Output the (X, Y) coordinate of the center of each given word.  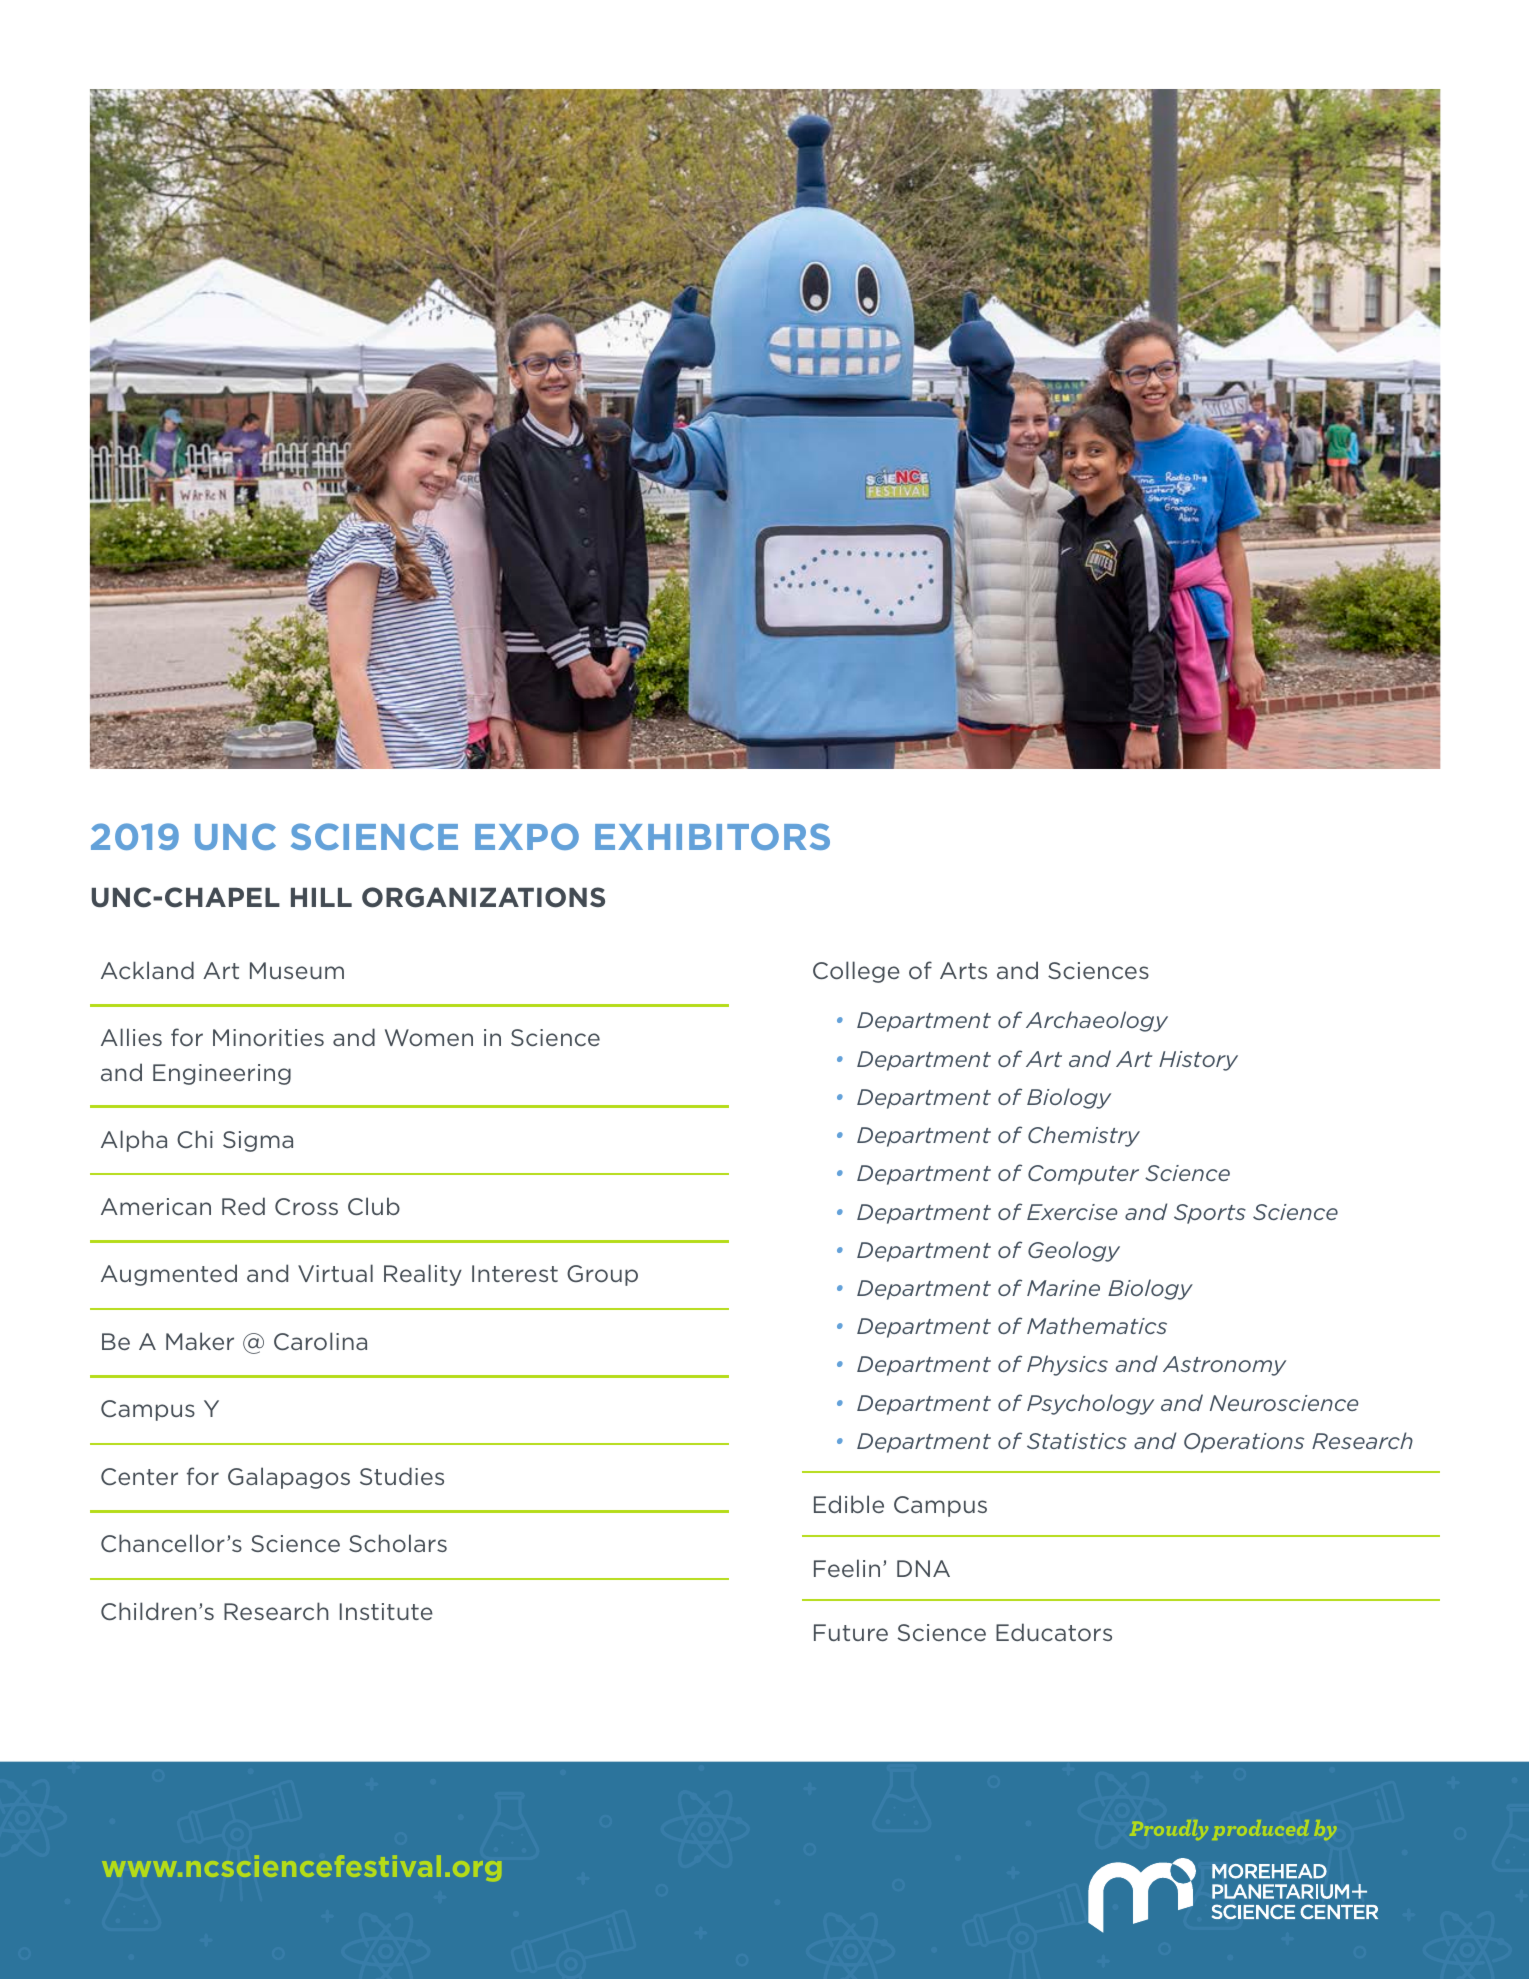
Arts (963, 970)
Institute (386, 1611)
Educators (1054, 1632)
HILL (321, 897)
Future (851, 1632)
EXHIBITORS (712, 836)
